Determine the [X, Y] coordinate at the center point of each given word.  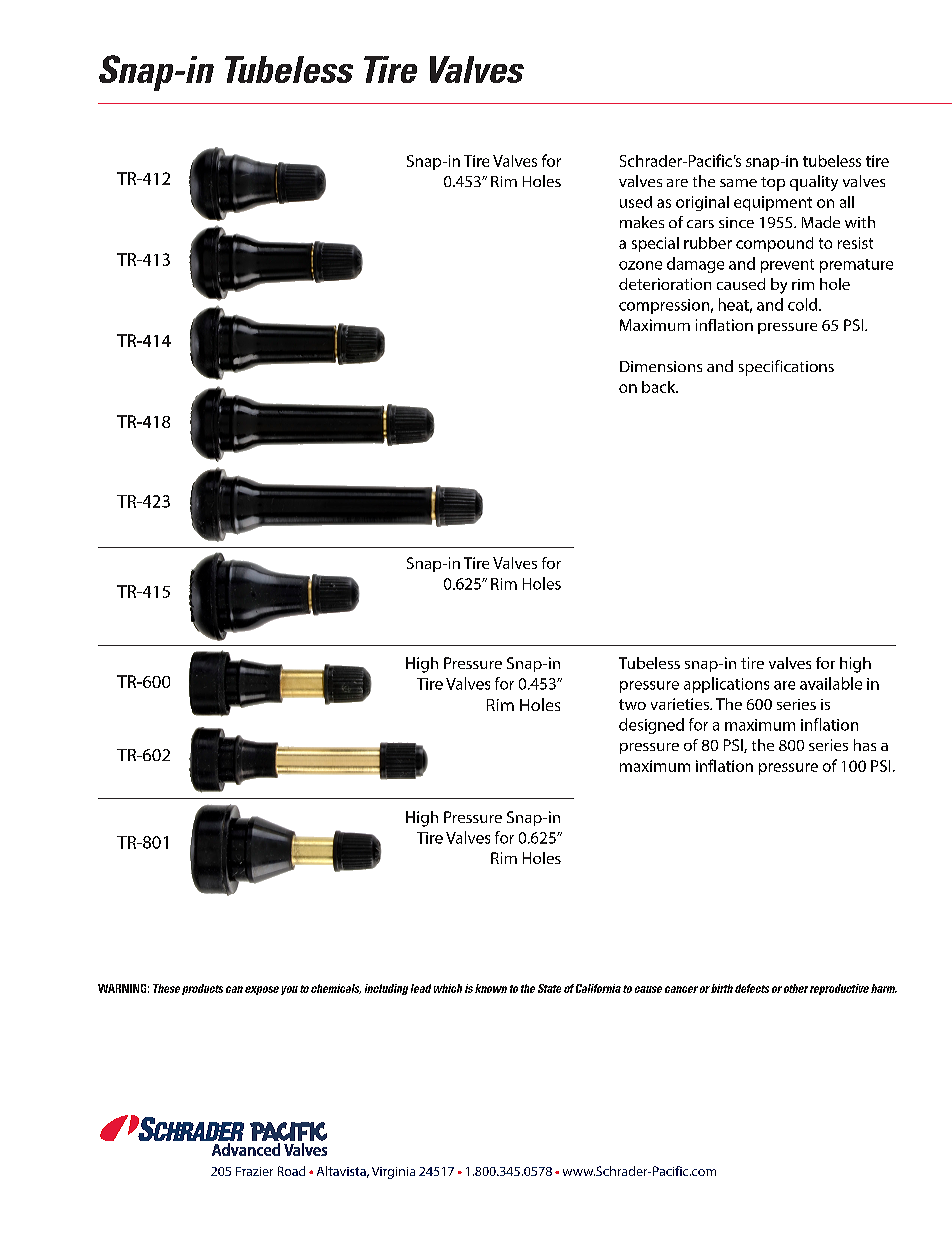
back [660, 387]
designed [651, 726]
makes [642, 222]
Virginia [393, 1173]
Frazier [254, 1171]
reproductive [839, 989]
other [796, 988]
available [831, 683]
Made [821, 222]
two [632, 704]
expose [262, 990]
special [655, 244]
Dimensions [661, 366]
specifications [786, 368]
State [549, 988]
